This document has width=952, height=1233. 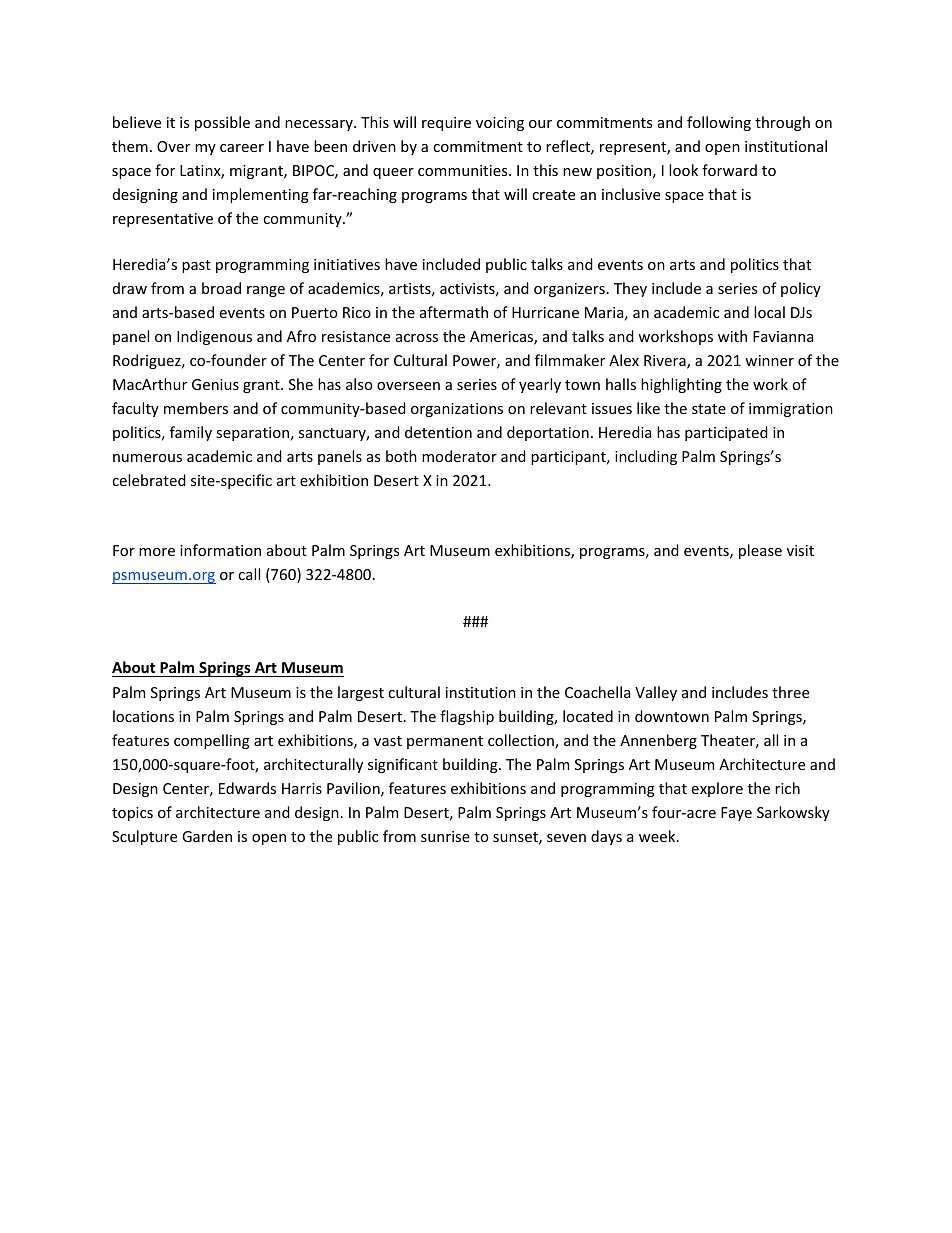 What do you see at coordinates (242, 148) in the document?
I see `career` at bounding box center [242, 148].
